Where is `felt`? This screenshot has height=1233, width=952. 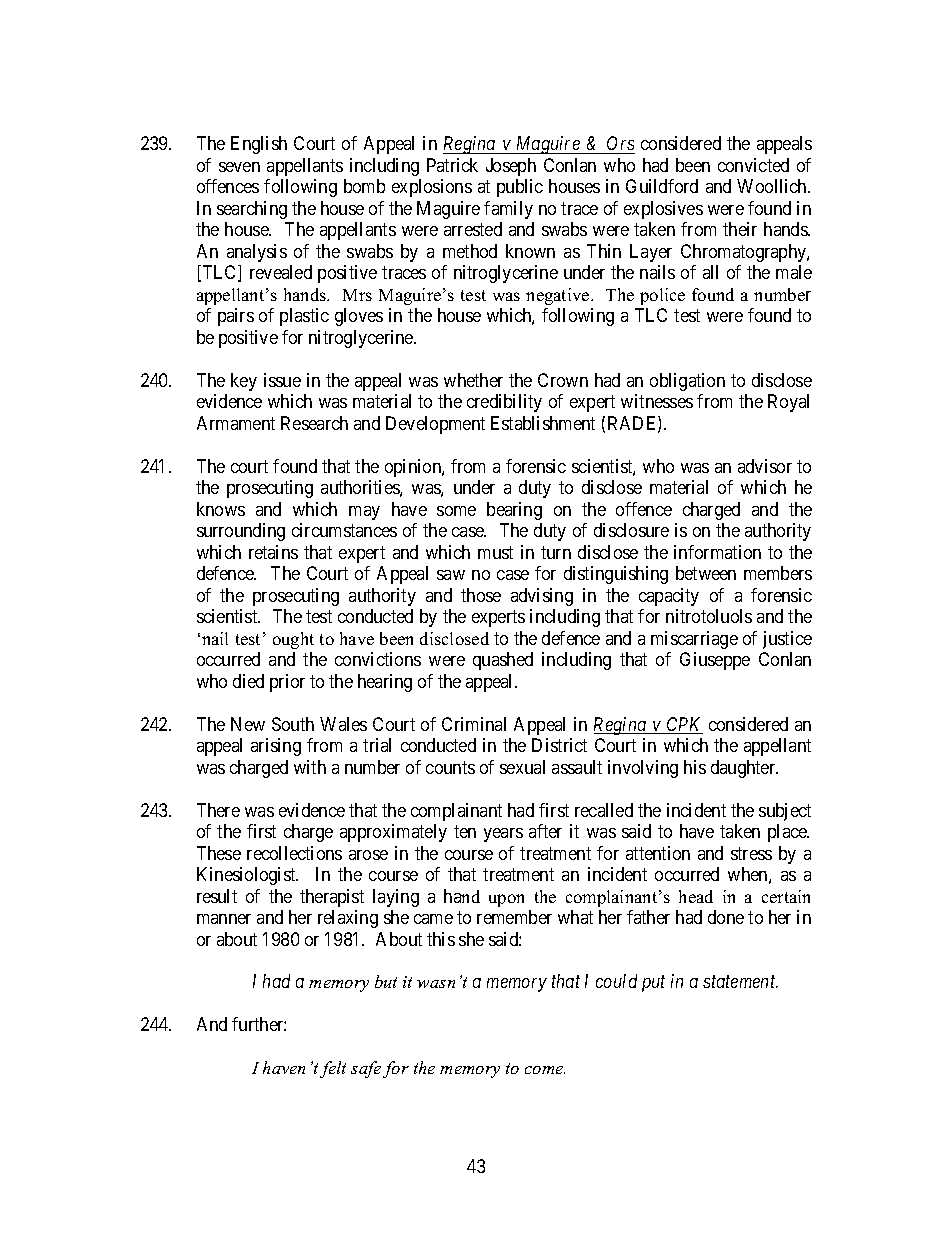 felt is located at coordinates (333, 1069).
